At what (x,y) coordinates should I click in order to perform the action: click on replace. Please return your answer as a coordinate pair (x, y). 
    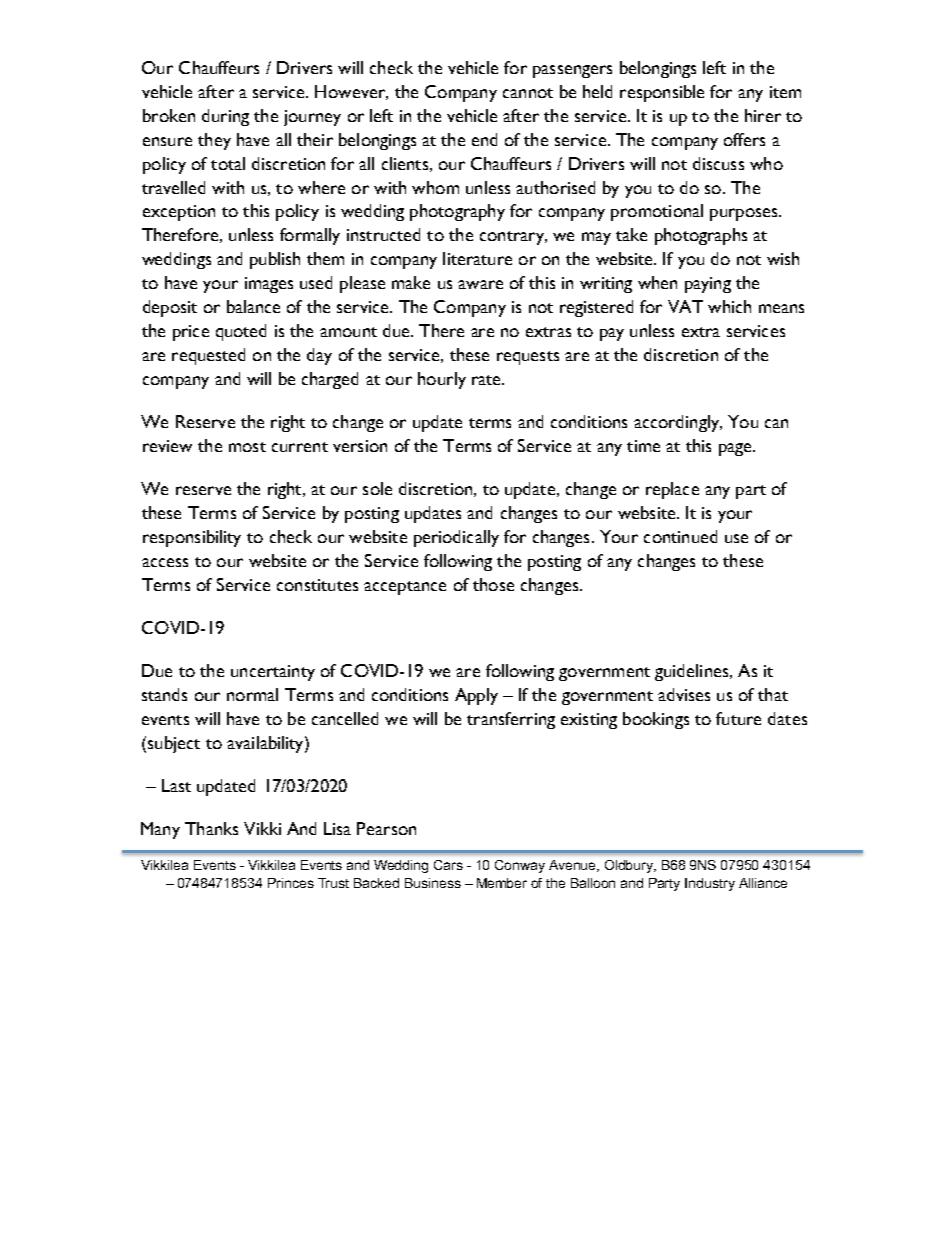
    Looking at the image, I should click on (672, 490).
